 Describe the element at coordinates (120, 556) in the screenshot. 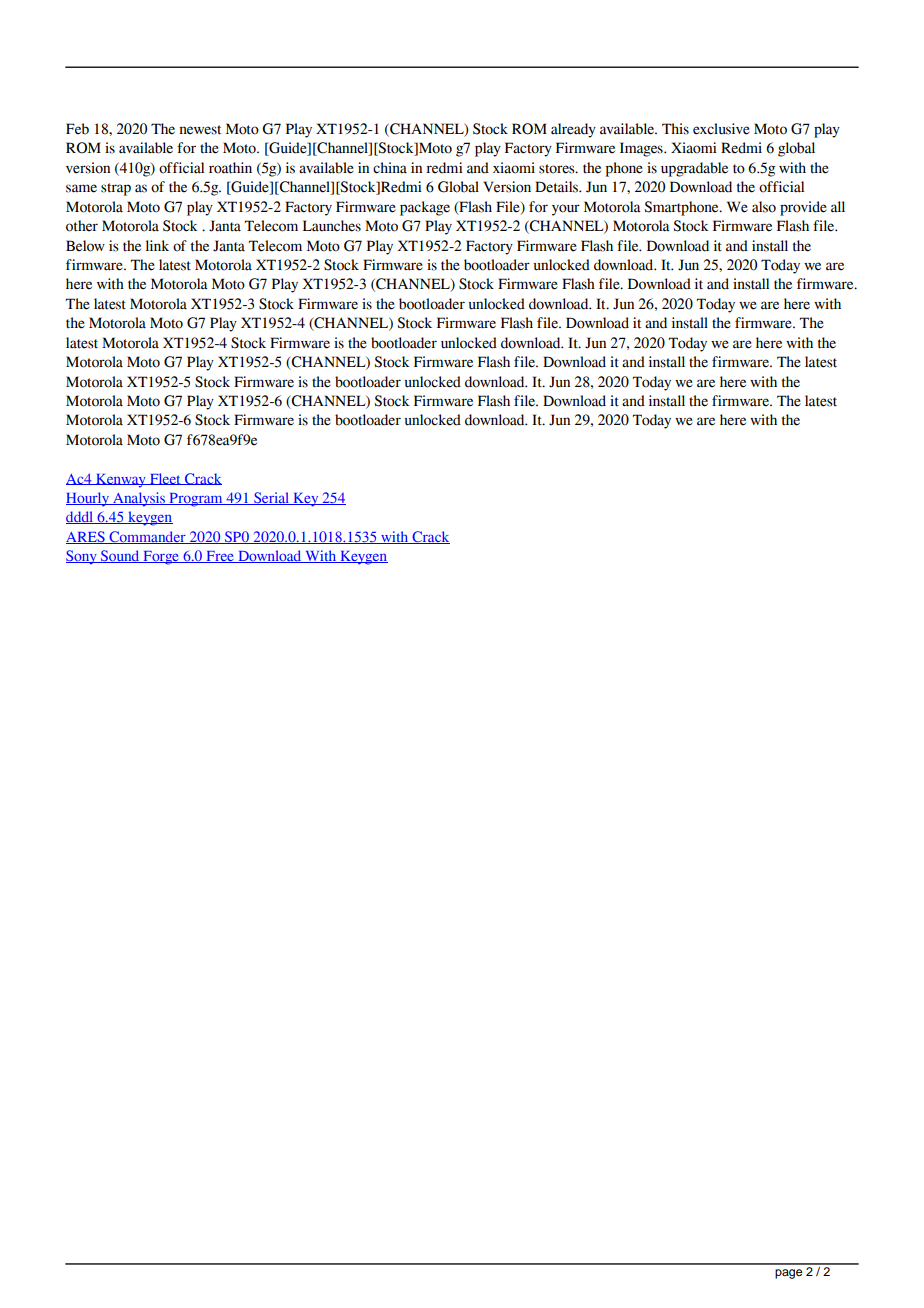

I see `Sound` at that location.
